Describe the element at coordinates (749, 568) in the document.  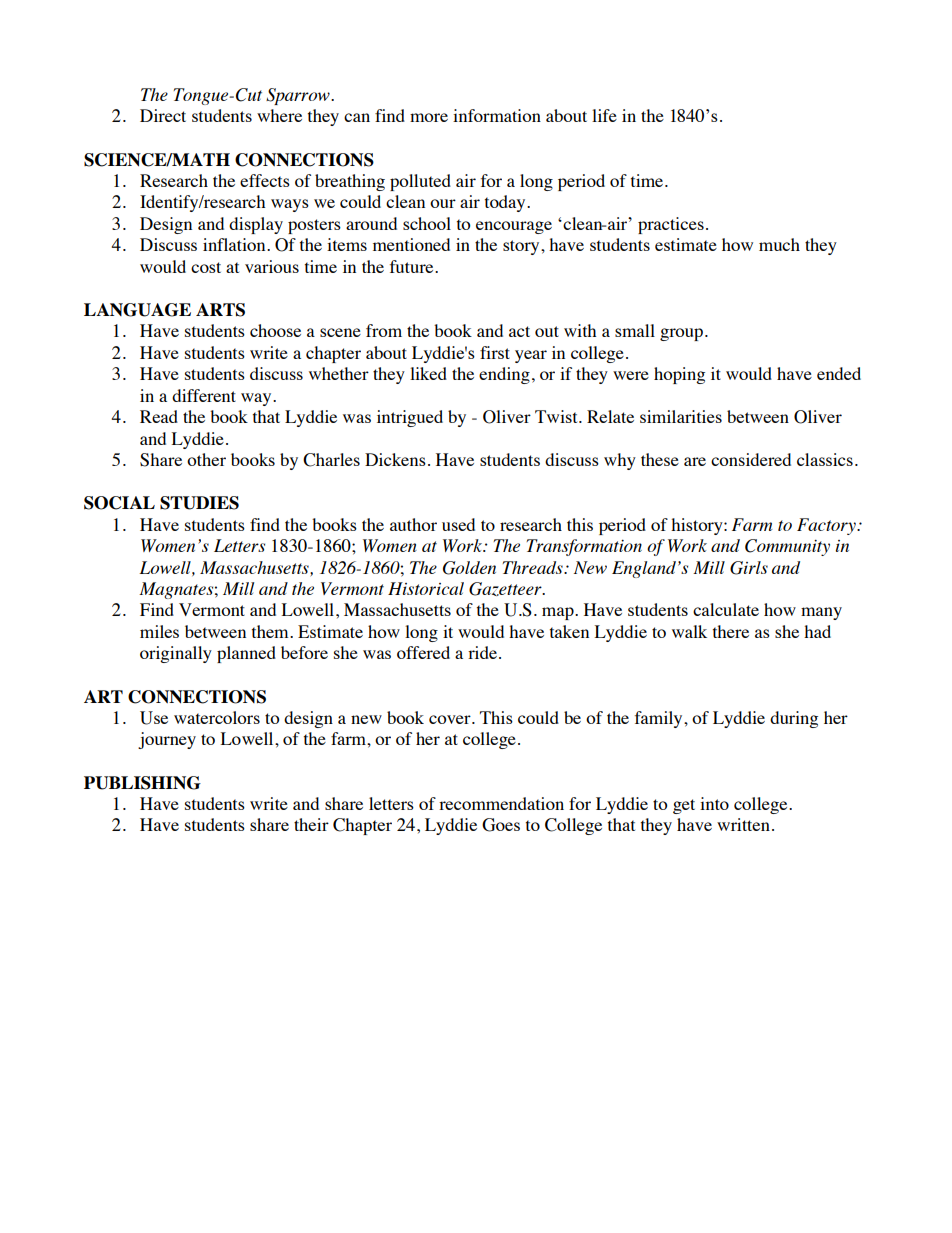
I see `Girls` at that location.
